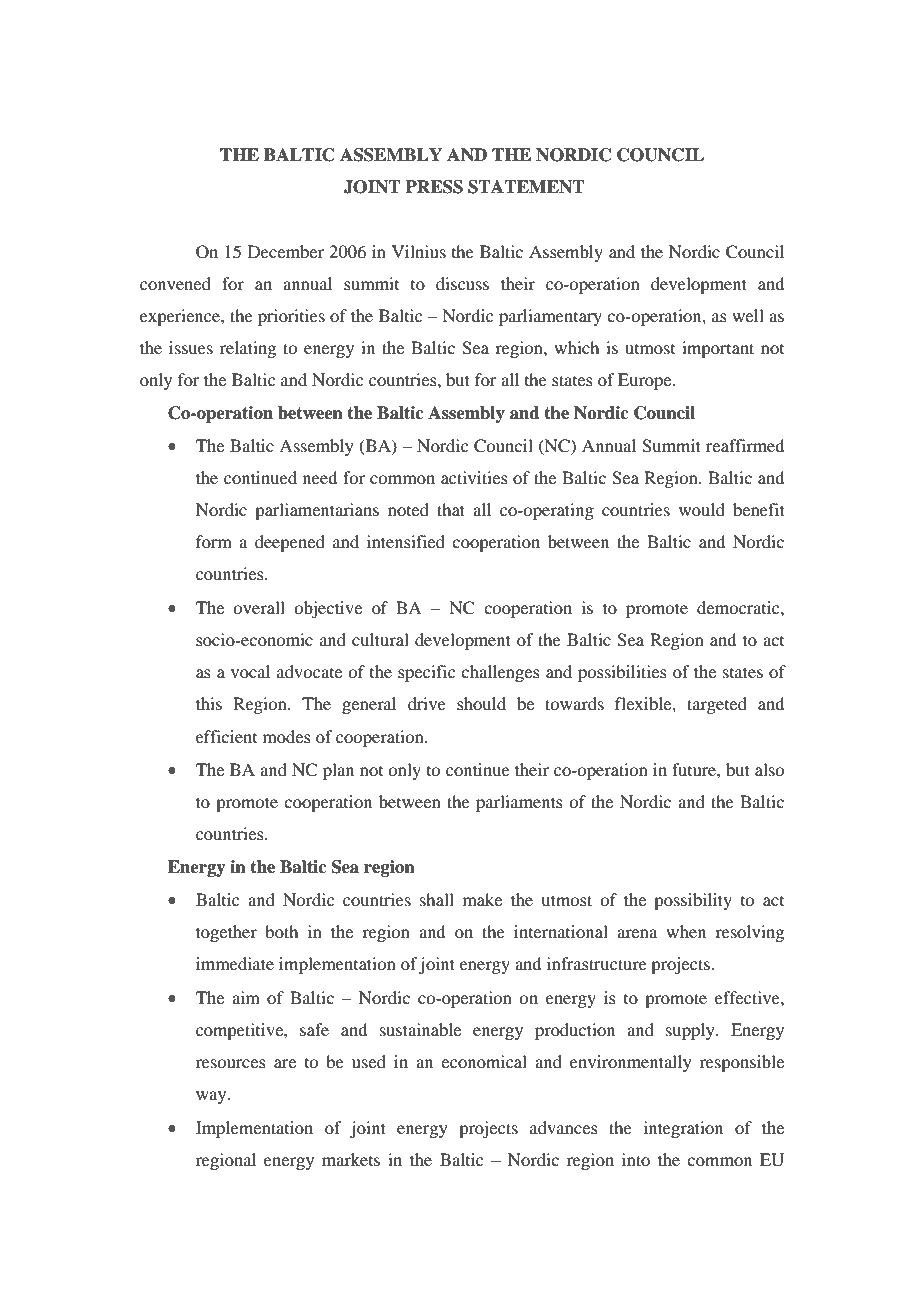 This screenshot has width=924, height=1308. Describe the element at coordinates (474, 477) in the screenshot. I see `activities` at that location.
